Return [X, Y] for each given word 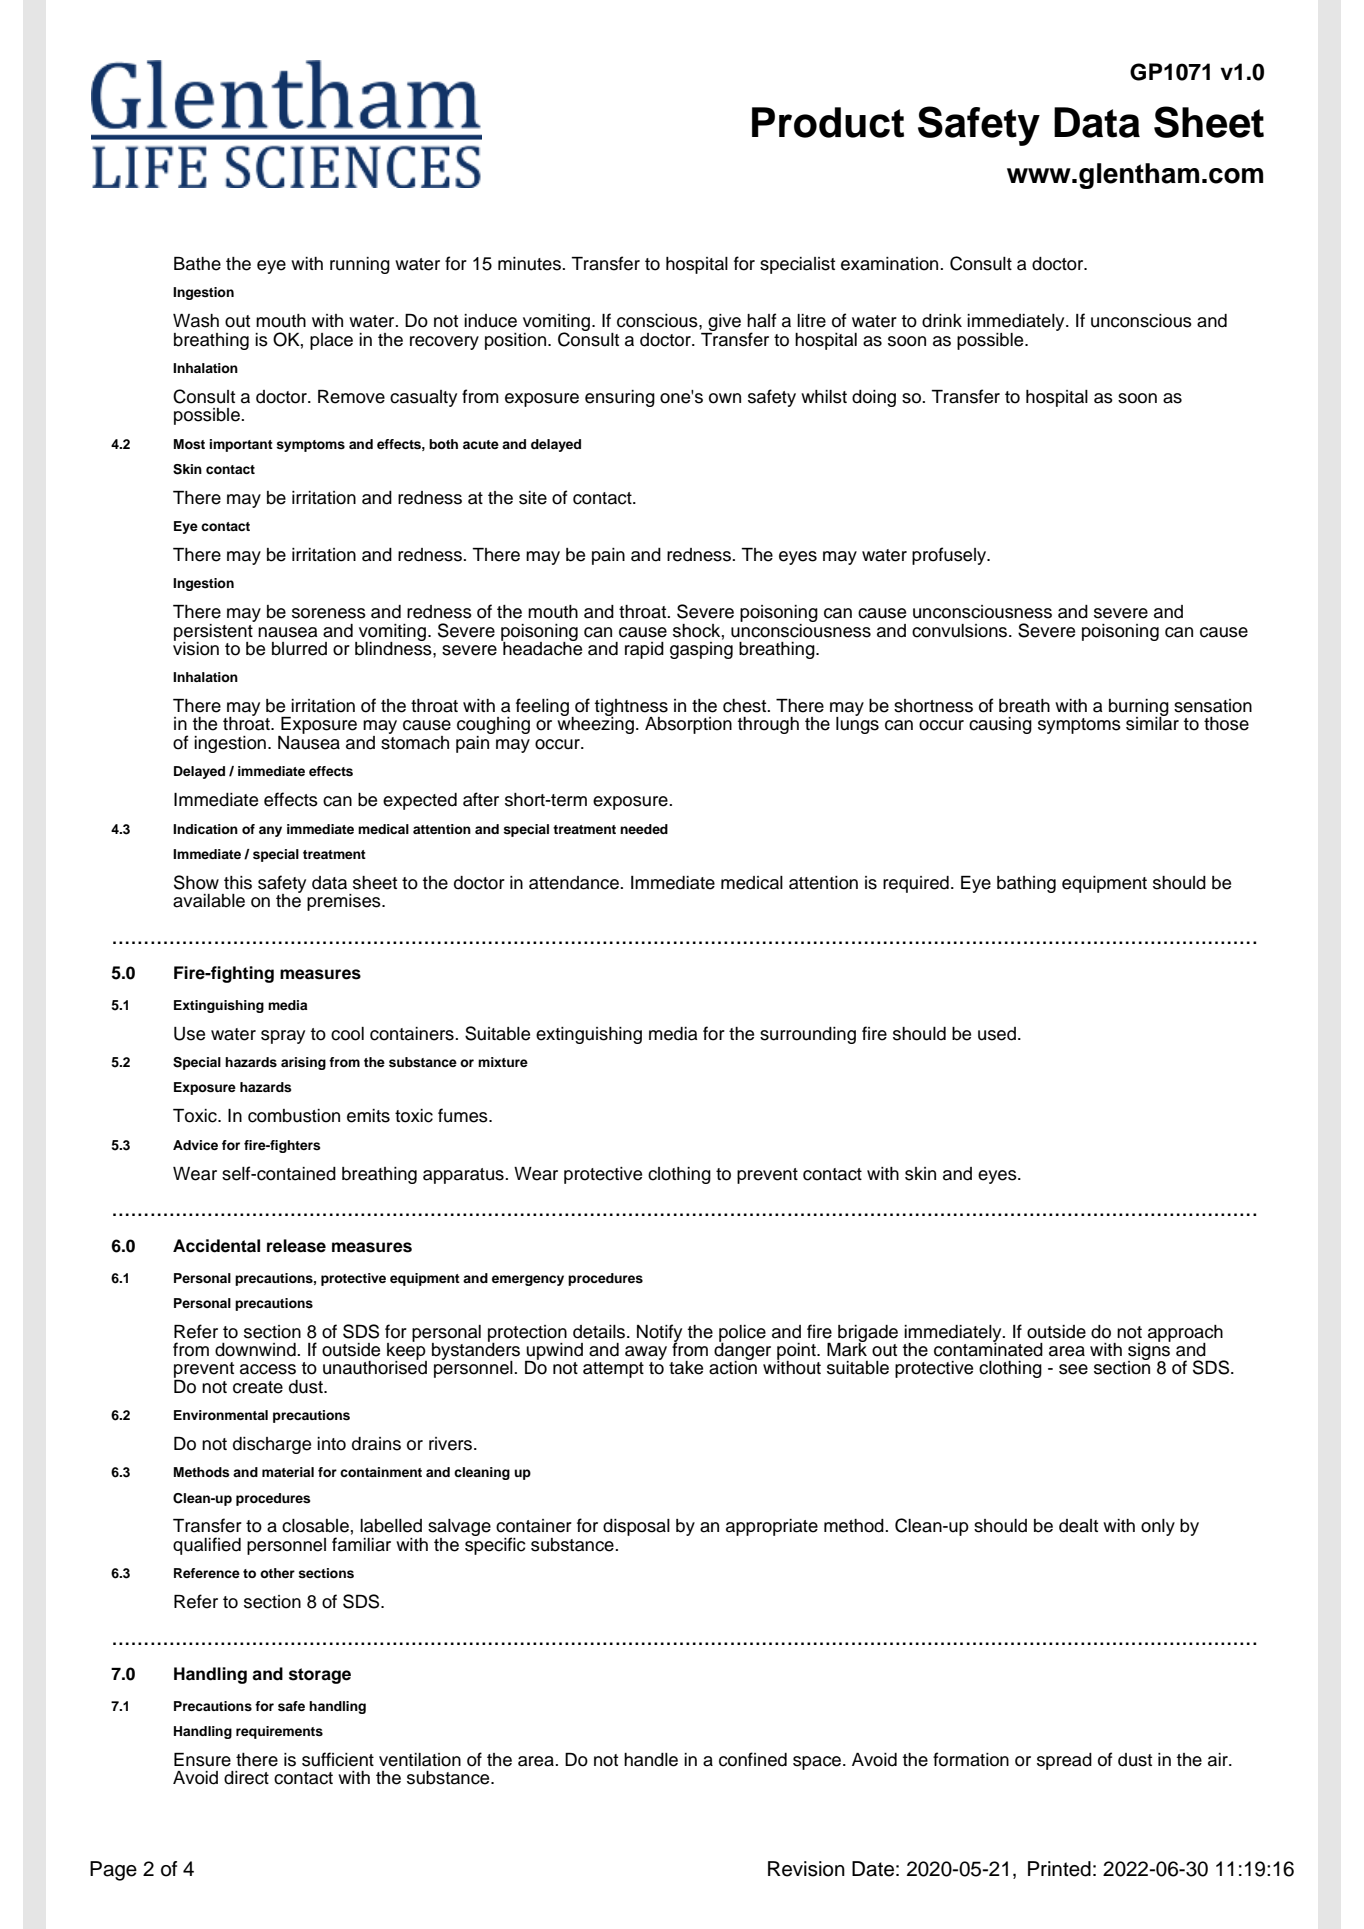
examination [891, 264]
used [997, 1034]
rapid [644, 650]
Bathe [197, 264]
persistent [214, 632]
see [1073, 1369]
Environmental [221, 1415]
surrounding [808, 1035]
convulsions [961, 631]
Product [828, 122]
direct [246, 1778]
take [686, 1368]
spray [283, 1037]
